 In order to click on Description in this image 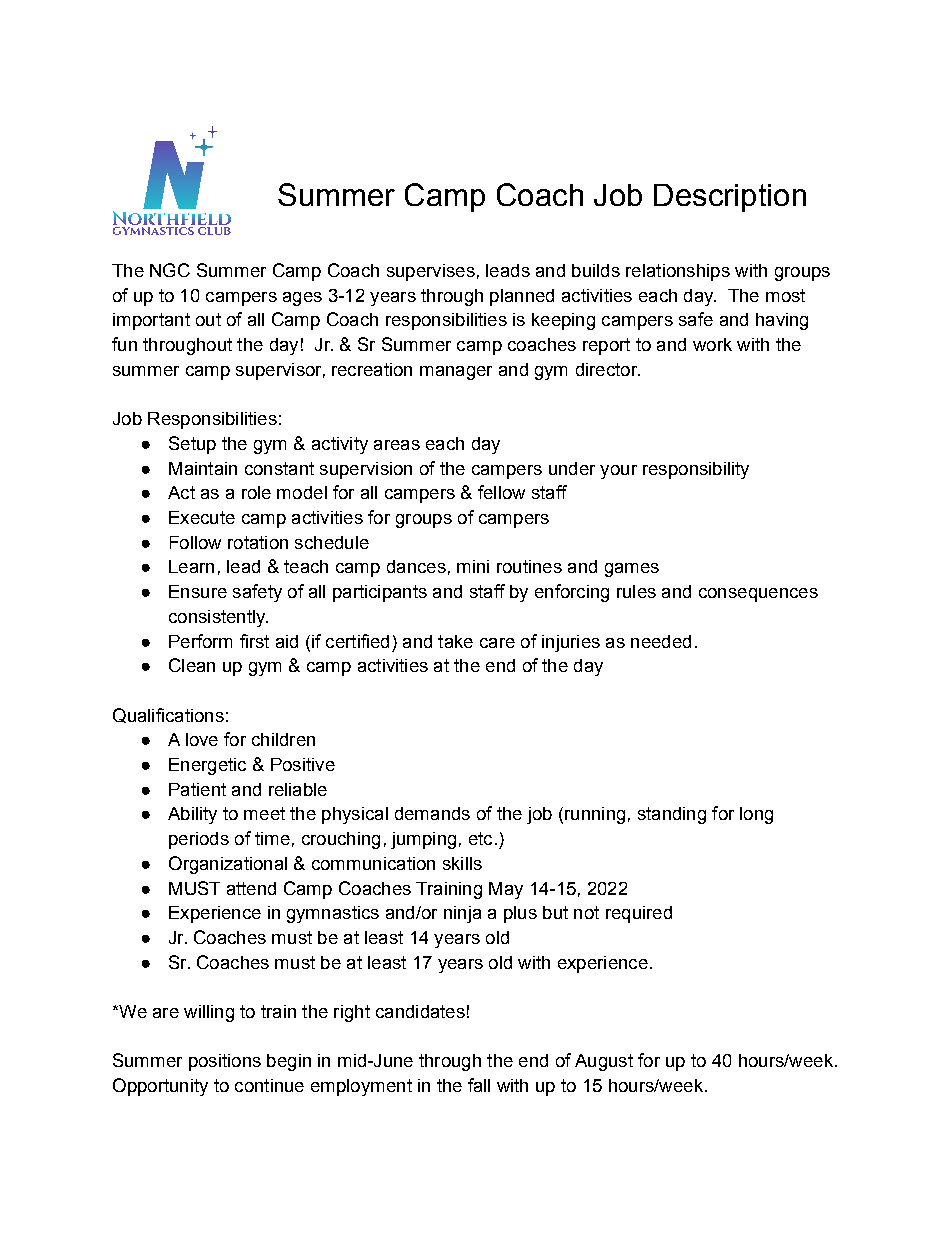, I will do `click(730, 198)`.
